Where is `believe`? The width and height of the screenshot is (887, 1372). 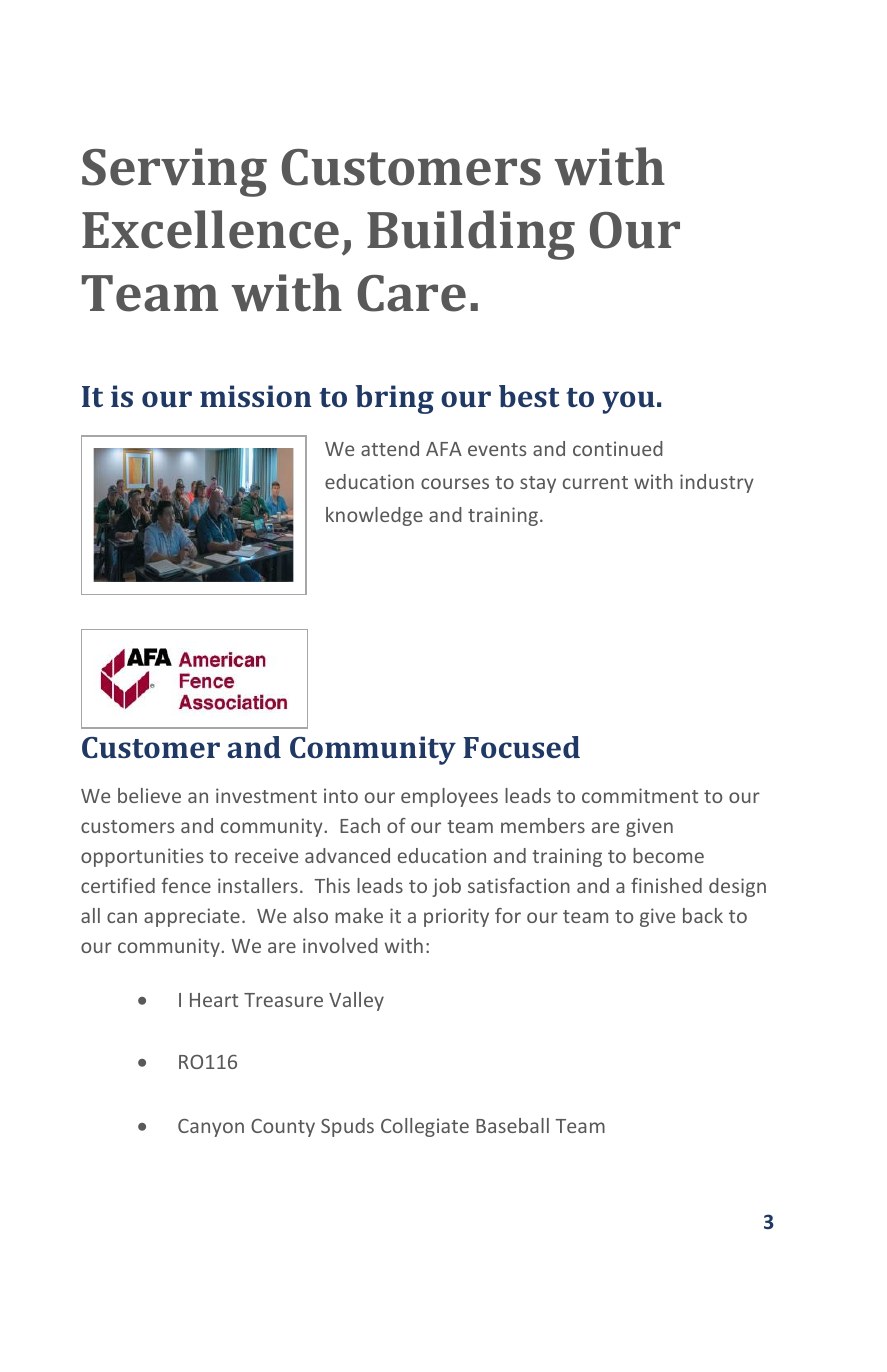 believe is located at coordinates (149, 795).
